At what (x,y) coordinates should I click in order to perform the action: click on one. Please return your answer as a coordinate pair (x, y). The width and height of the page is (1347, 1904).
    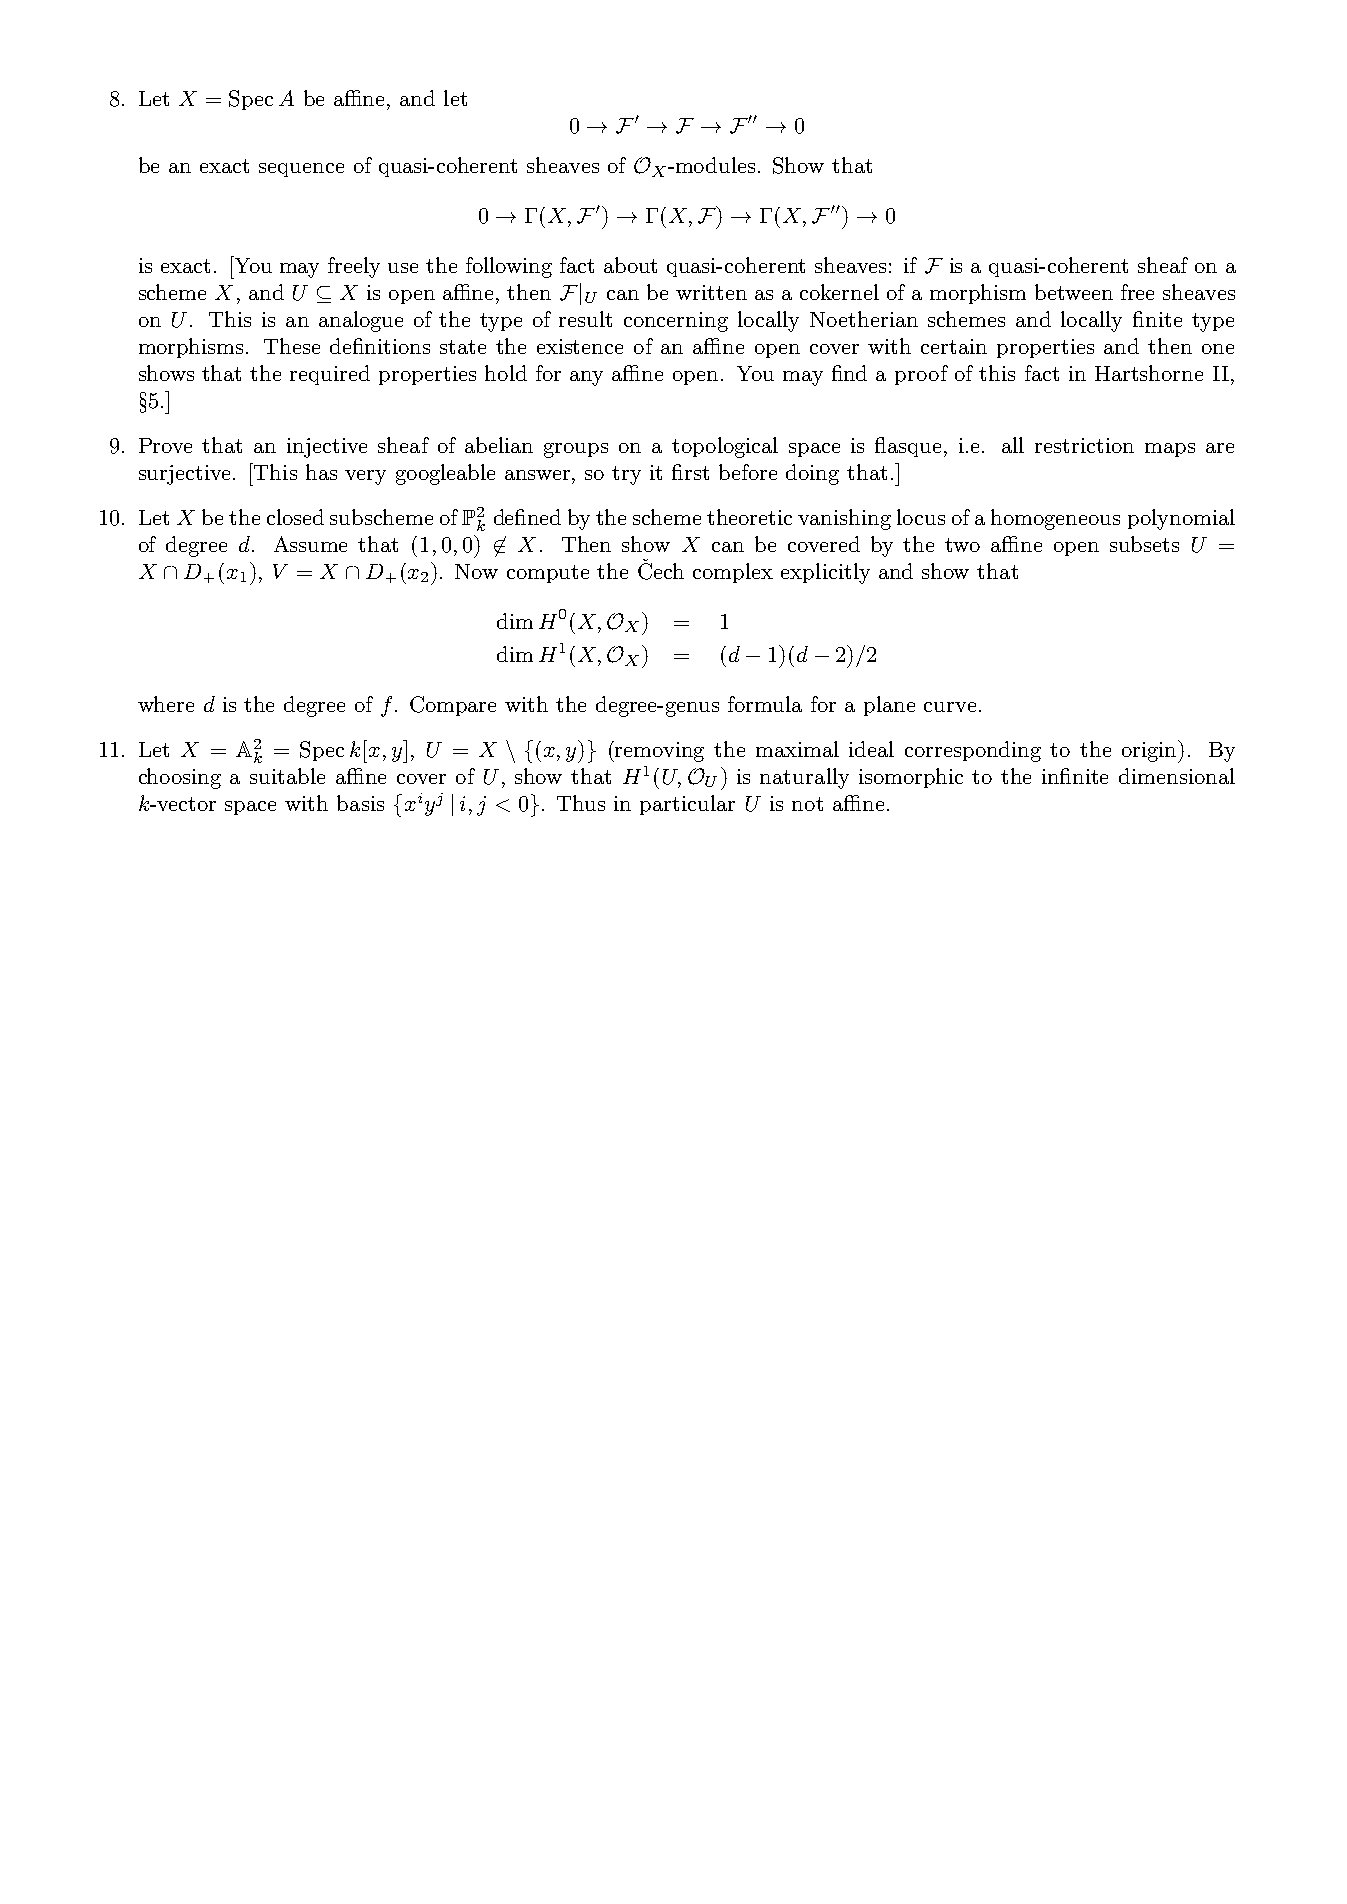
    Looking at the image, I should click on (1218, 349).
